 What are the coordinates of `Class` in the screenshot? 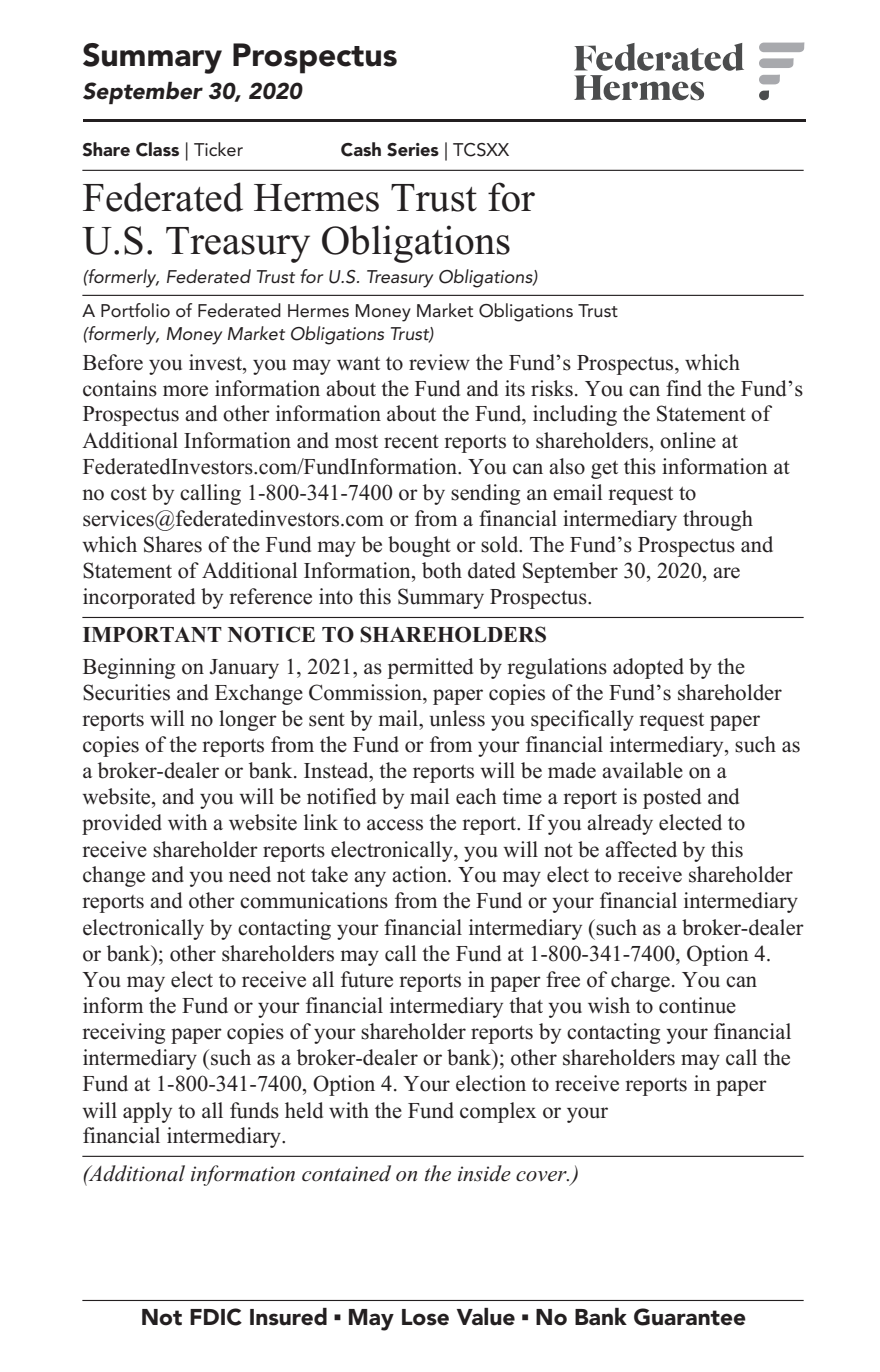 It's located at (157, 149).
